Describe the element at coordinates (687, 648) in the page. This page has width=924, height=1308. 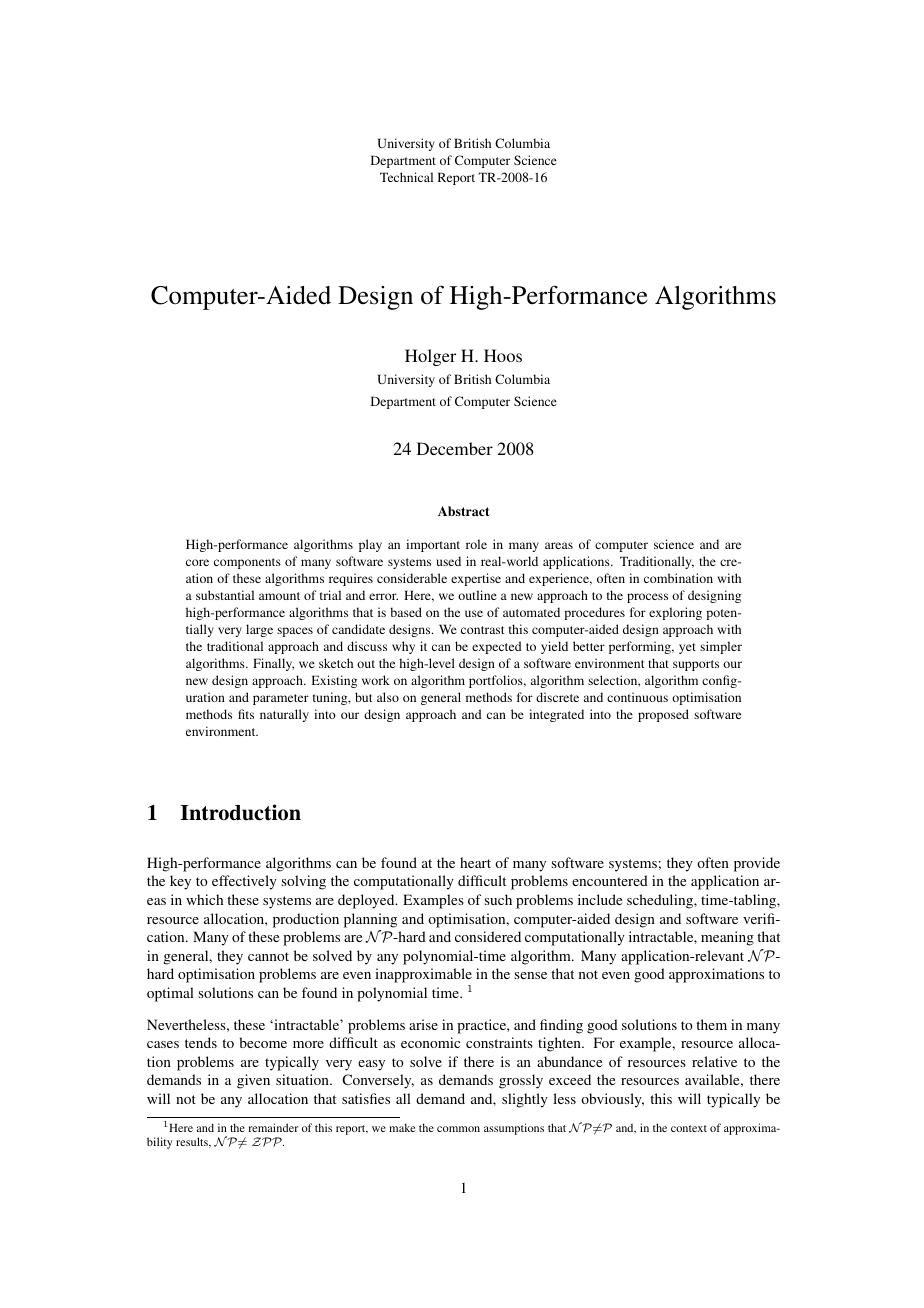
I see `yet` at that location.
